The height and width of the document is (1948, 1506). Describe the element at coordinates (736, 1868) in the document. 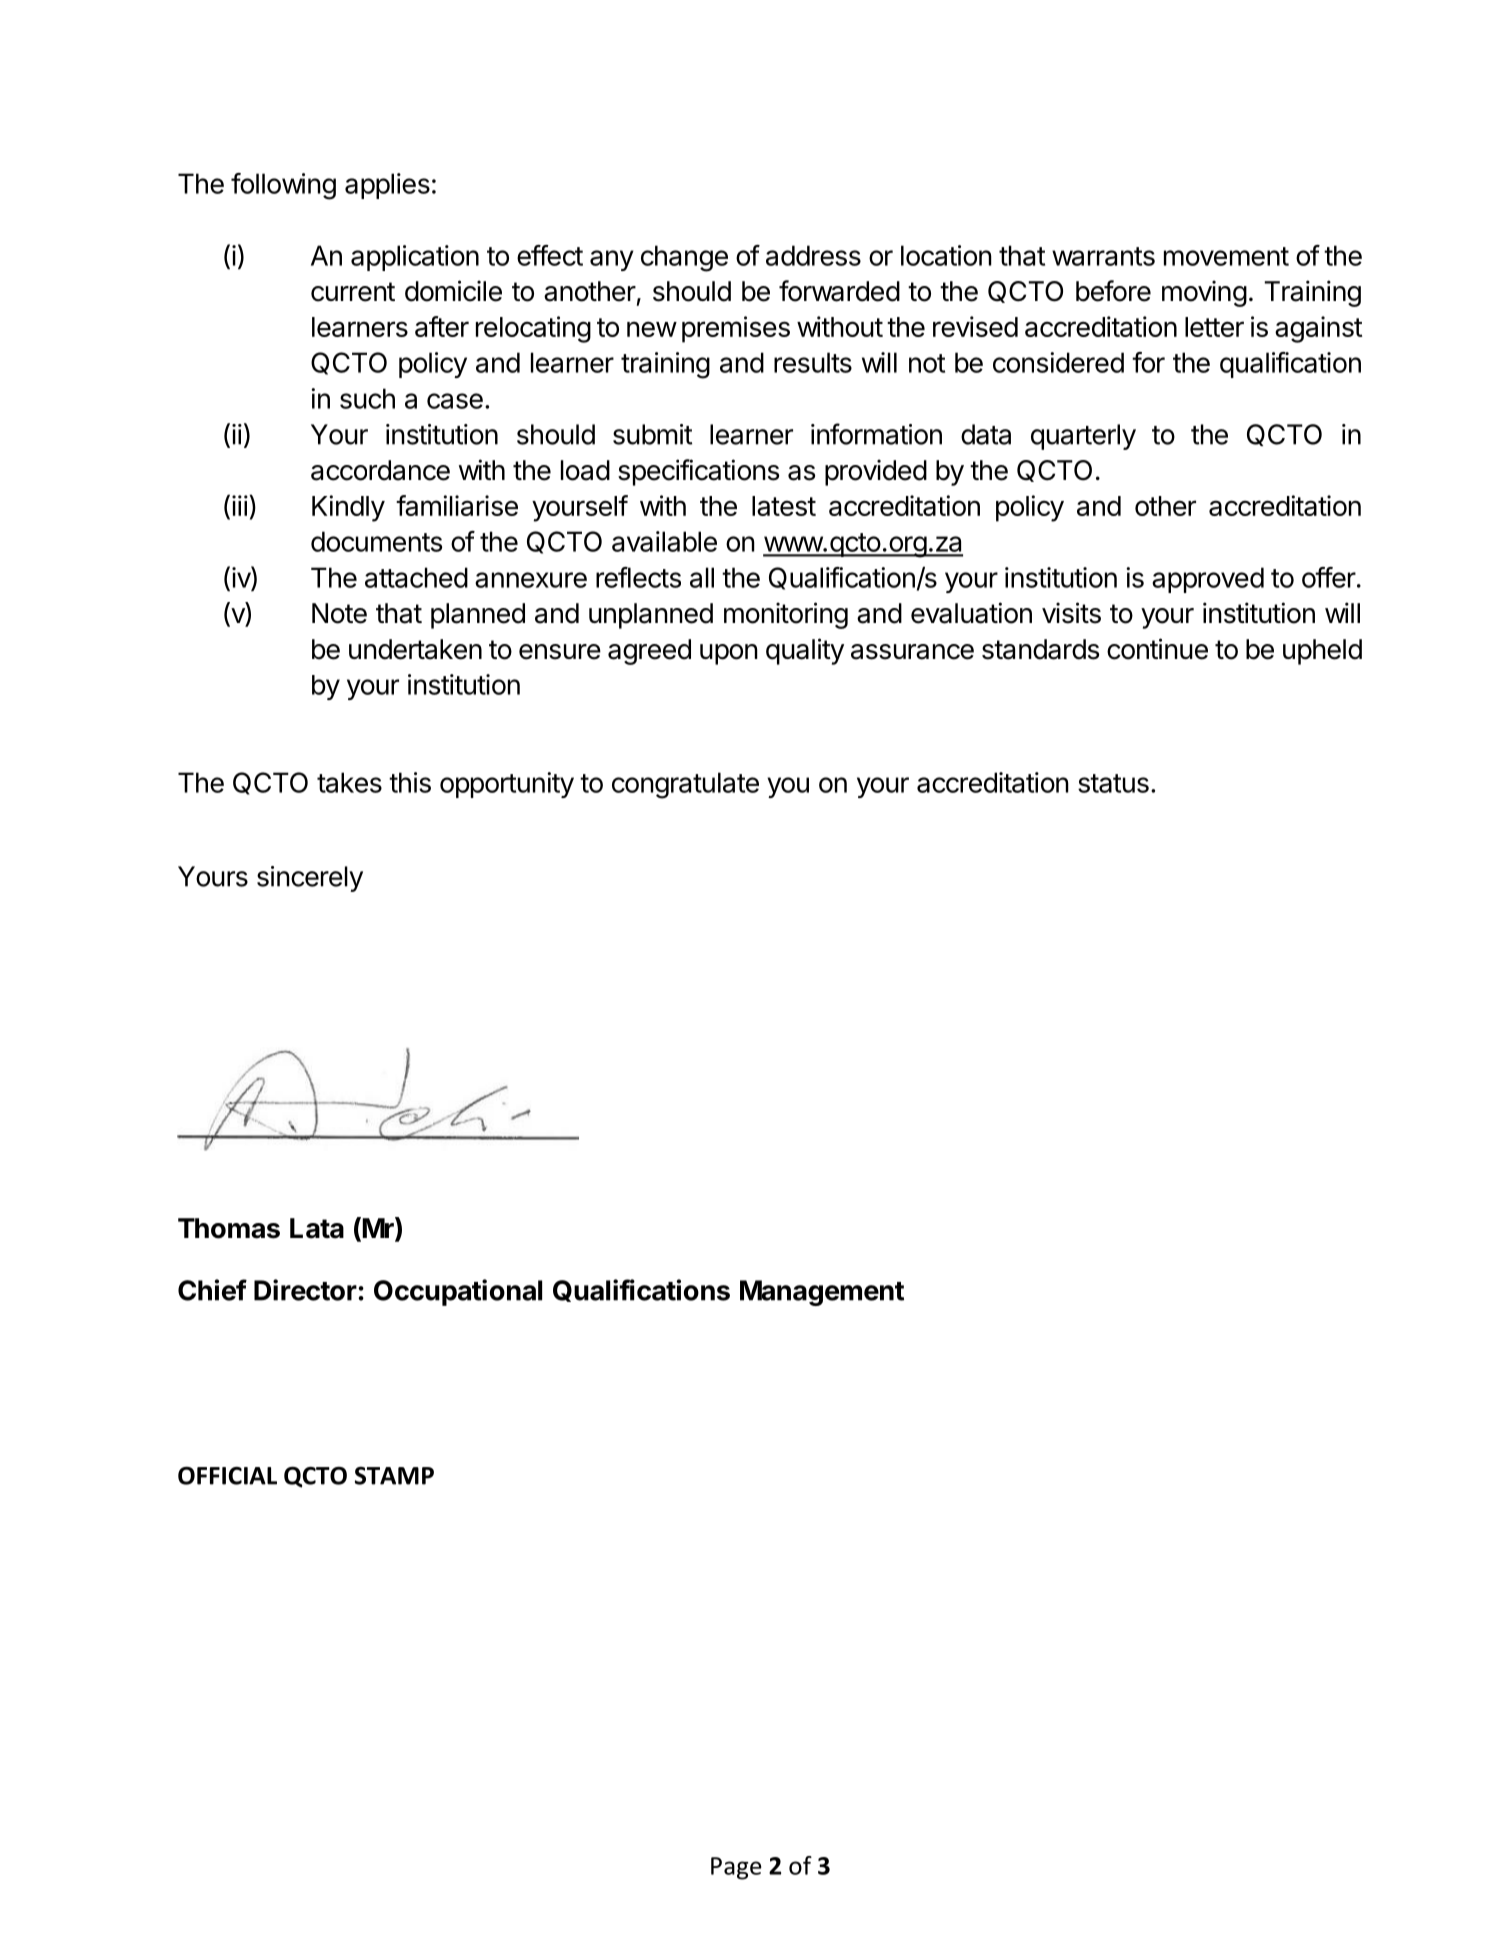

I see `Page` at that location.
